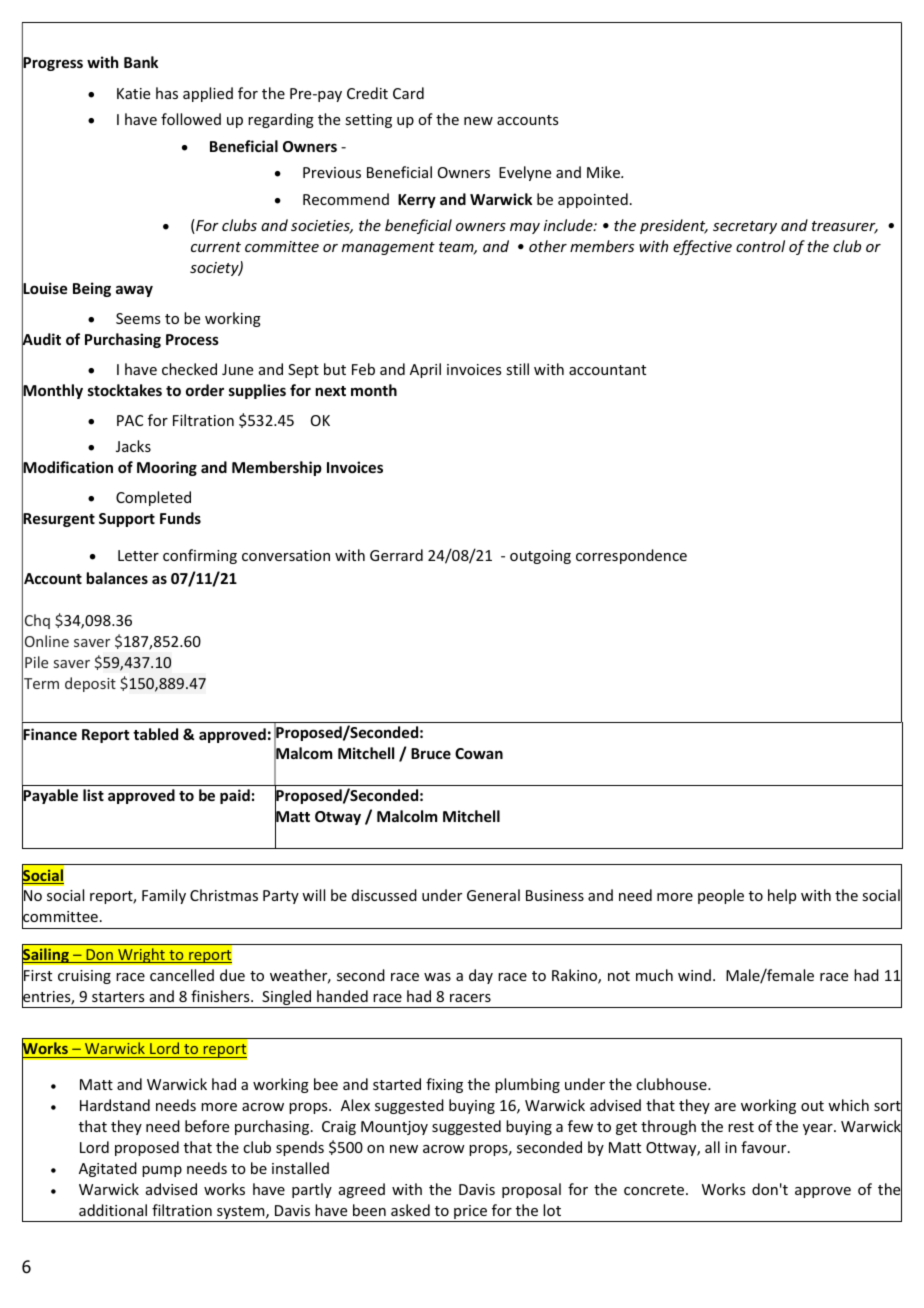 This screenshot has width=924, height=1308. What do you see at coordinates (162, 1171) in the screenshot?
I see `pump` at bounding box center [162, 1171].
